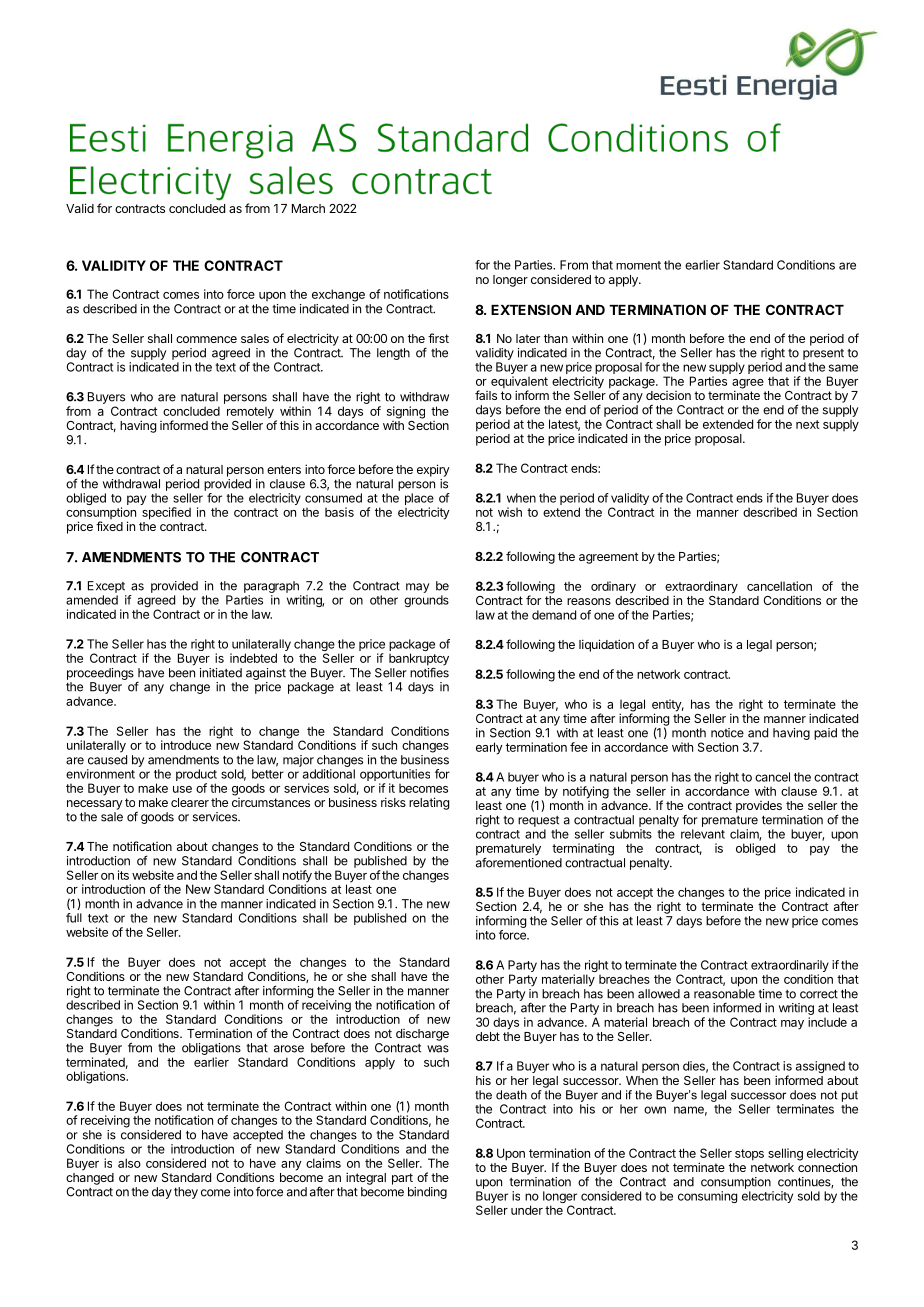 The width and height of the image is (924, 1307). Describe the element at coordinates (519, 862) in the image. I see `aforementioned` at that location.
